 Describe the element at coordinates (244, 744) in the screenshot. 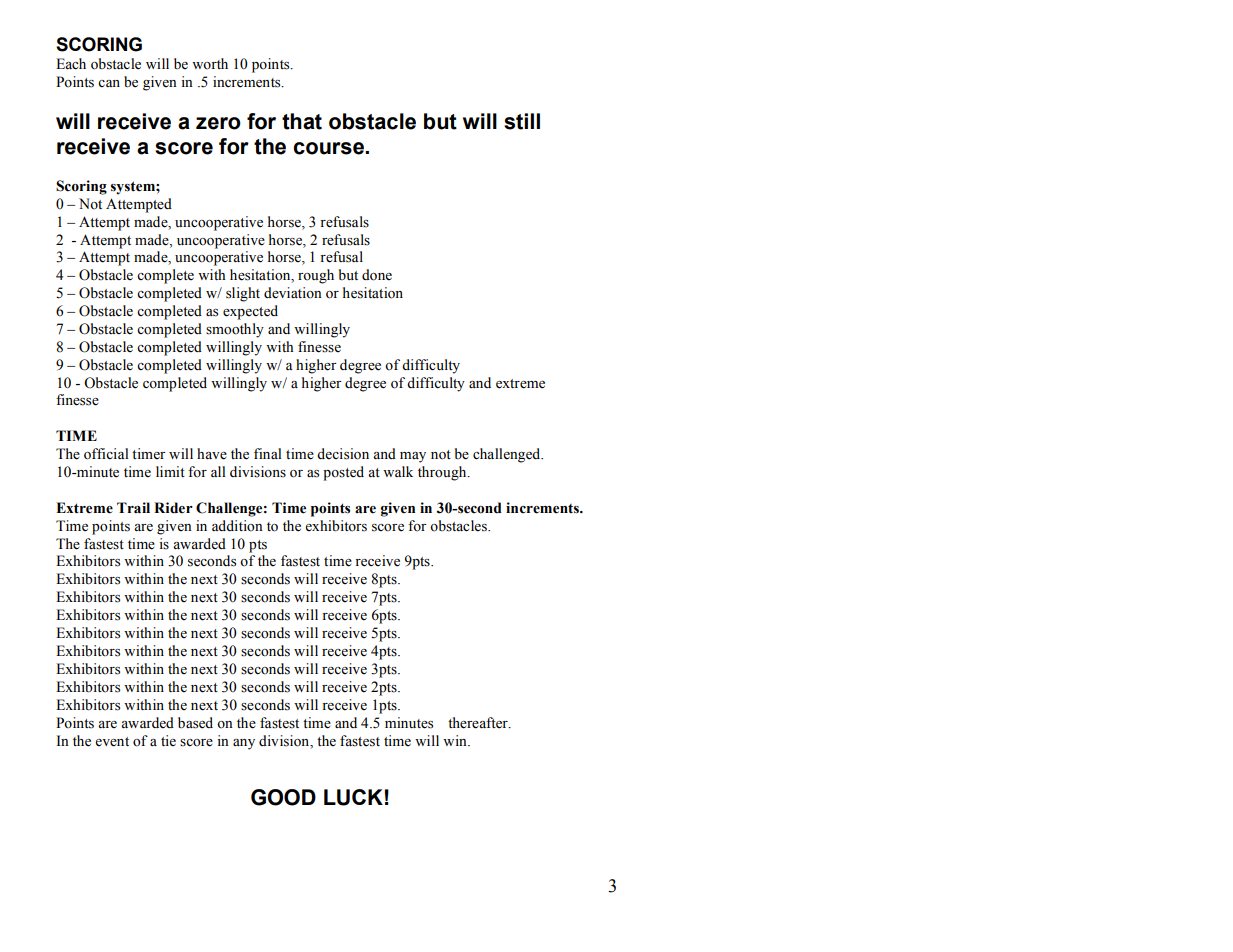

I see `any` at that location.
